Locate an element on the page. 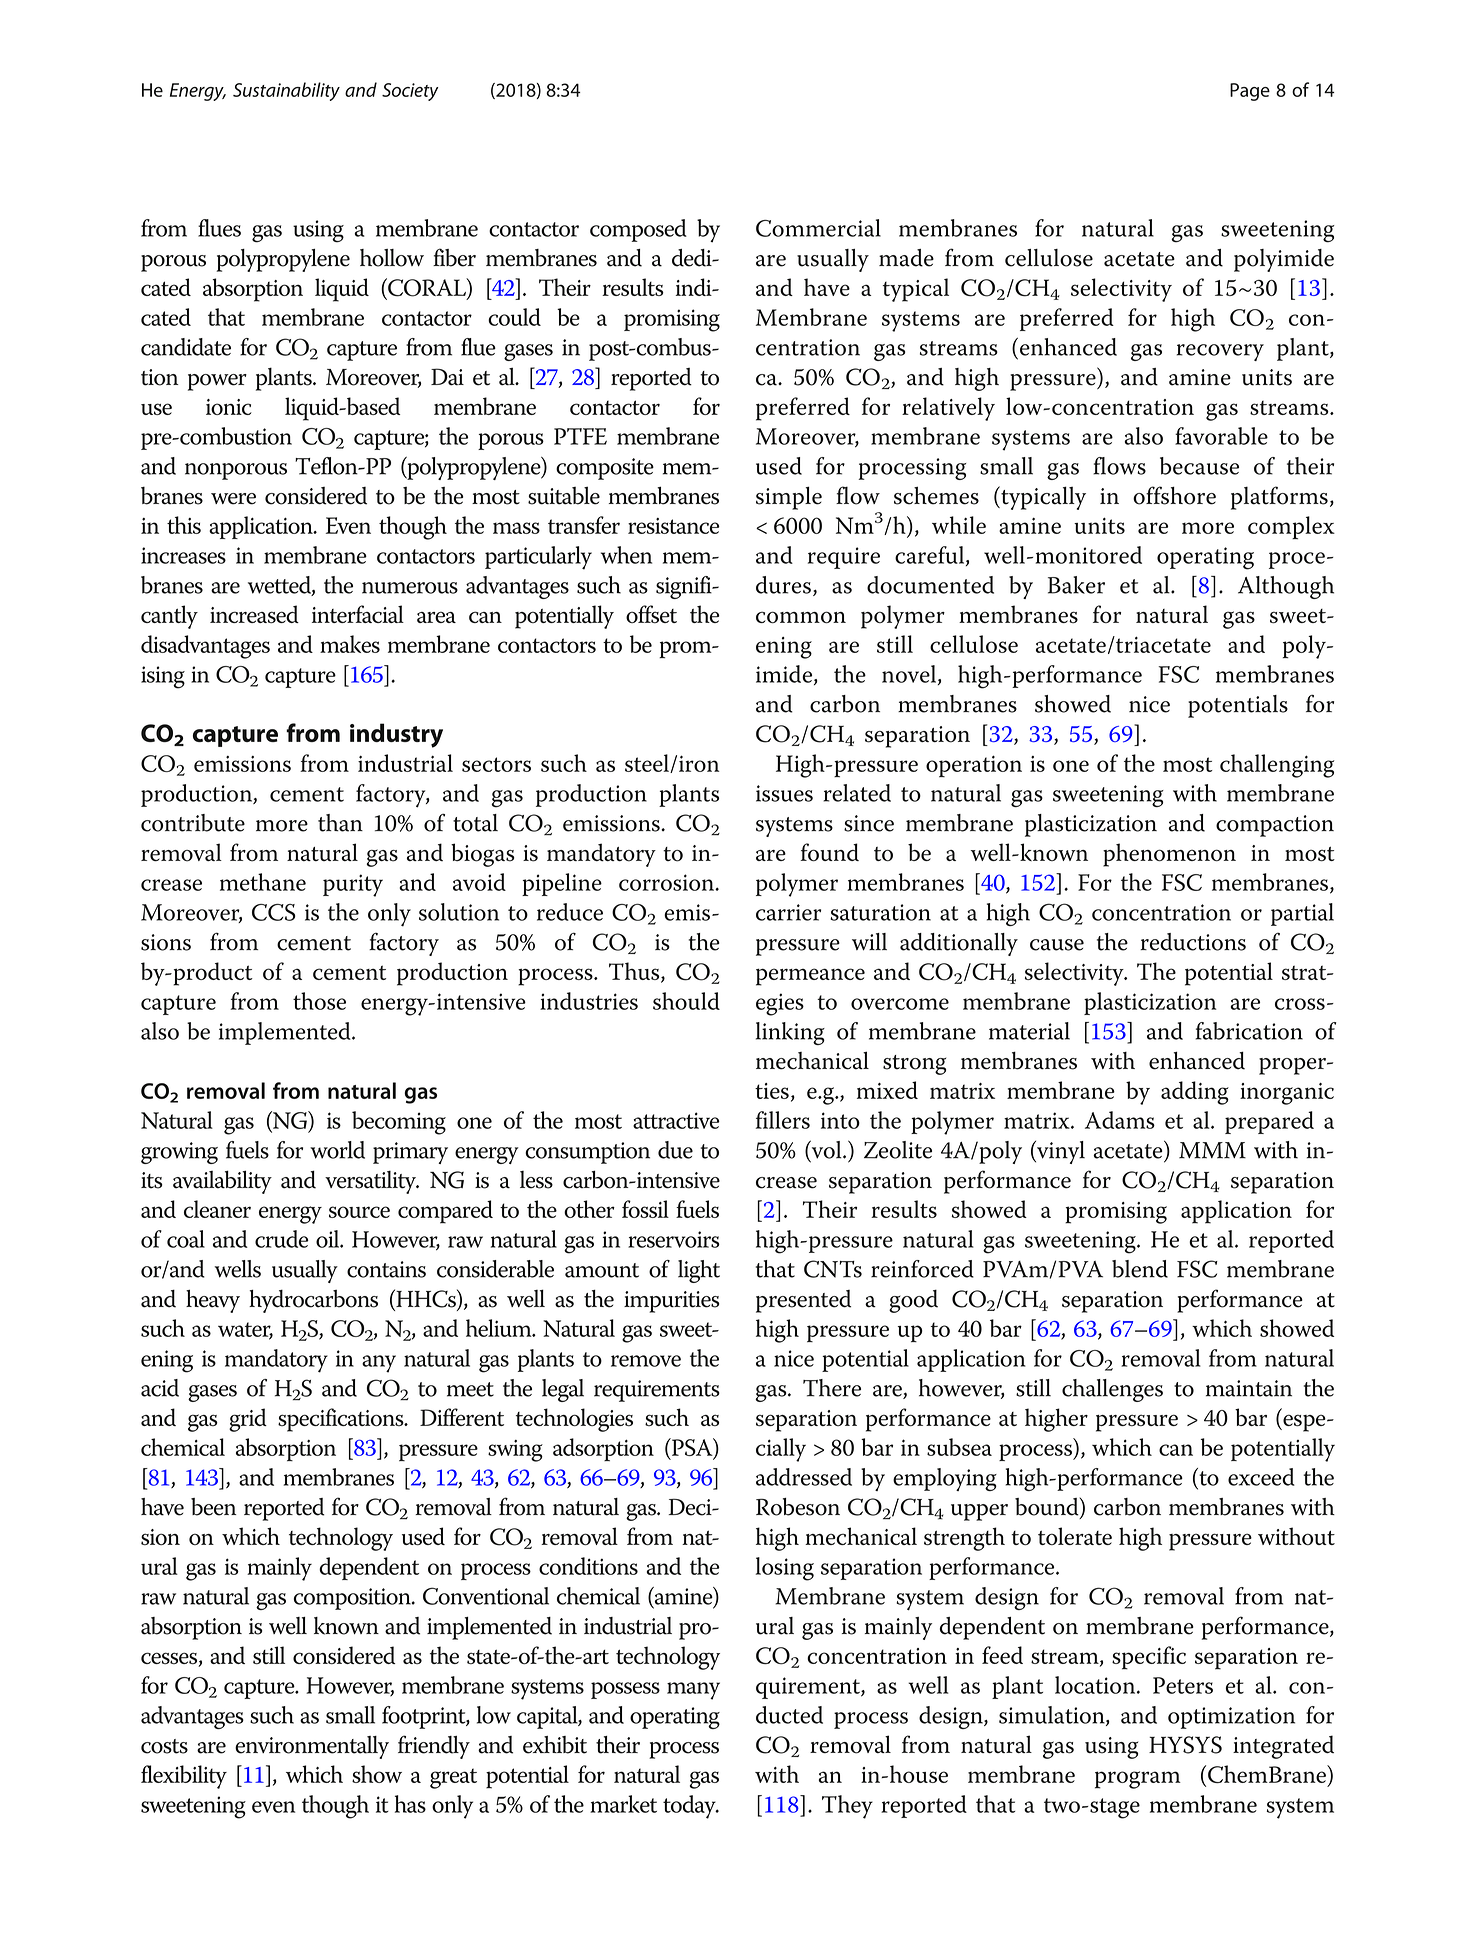 This page has width=1475, height=1960. blend is located at coordinates (1140, 1269).
